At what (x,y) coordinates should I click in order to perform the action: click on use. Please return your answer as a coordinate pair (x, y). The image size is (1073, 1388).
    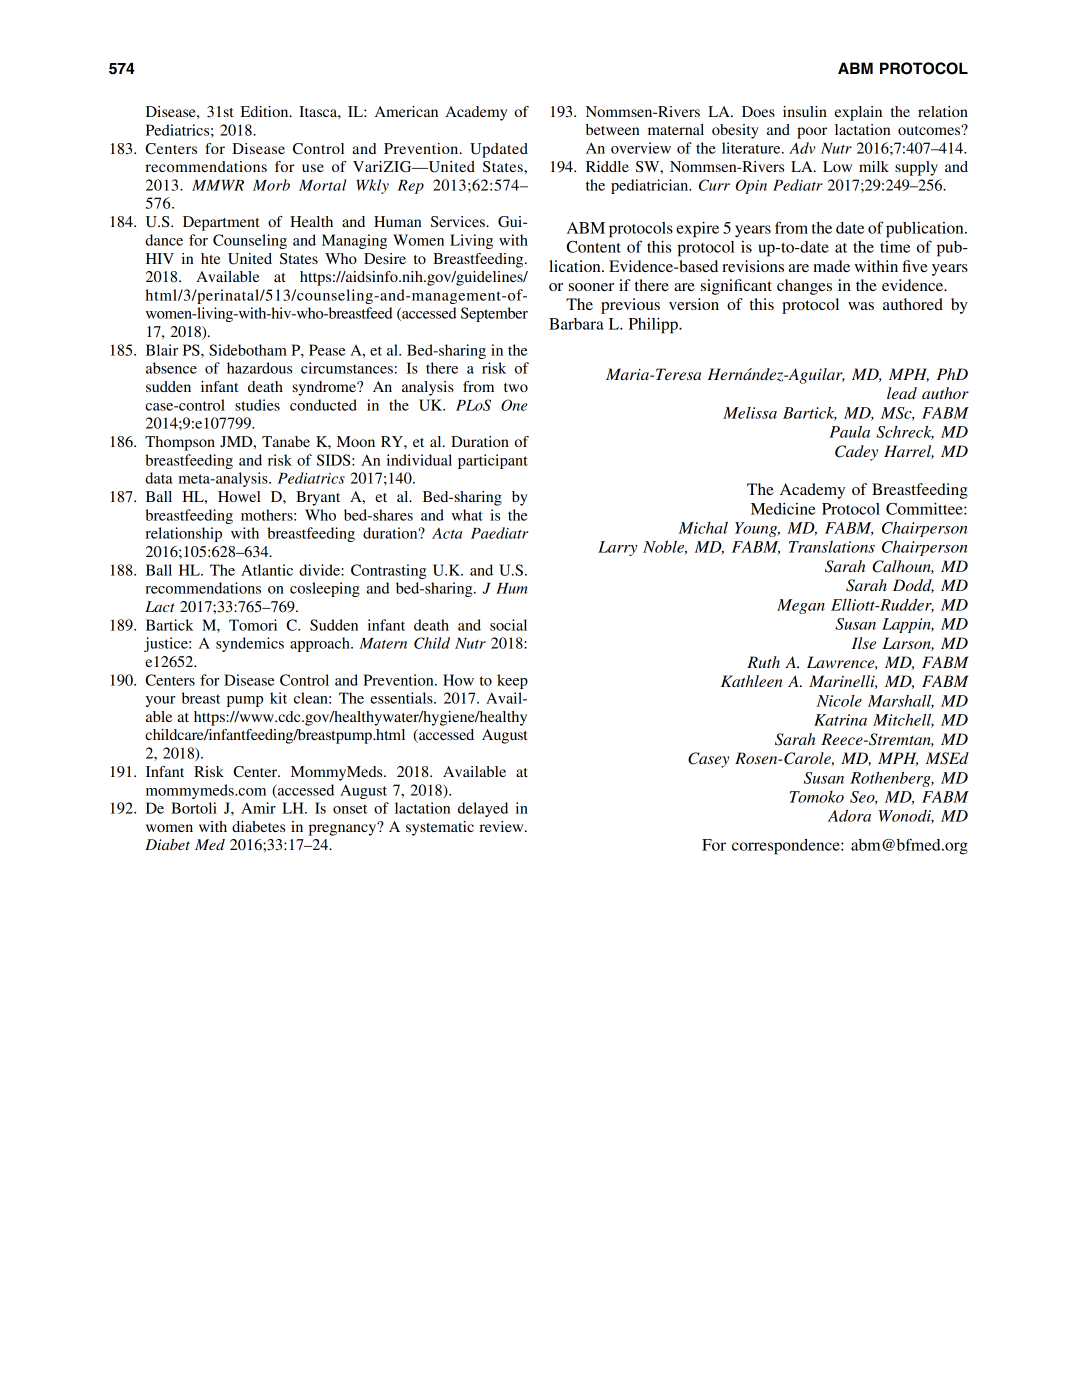
    Looking at the image, I should click on (313, 168).
